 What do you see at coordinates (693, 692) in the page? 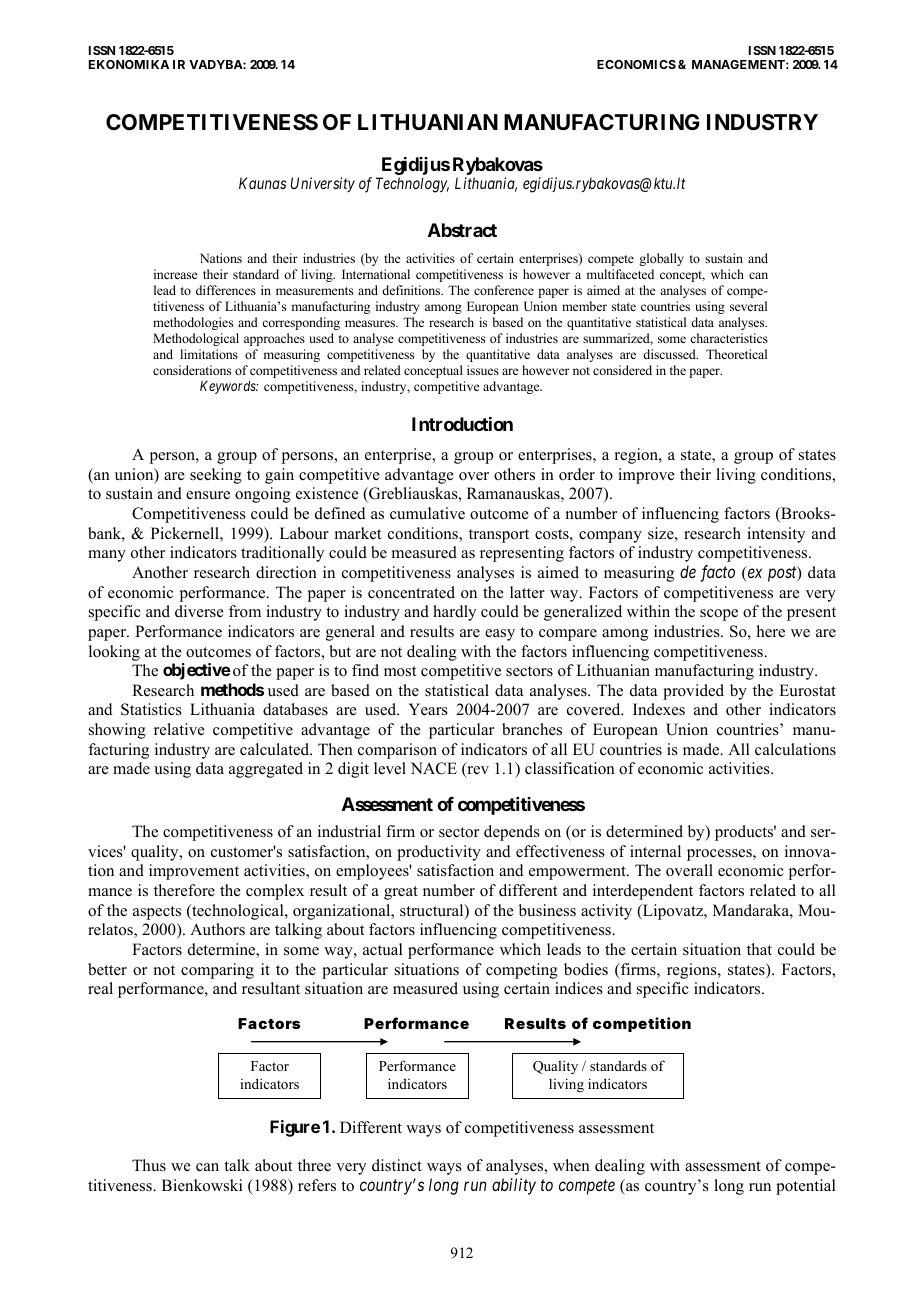
I see `provided` at bounding box center [693, 692].
